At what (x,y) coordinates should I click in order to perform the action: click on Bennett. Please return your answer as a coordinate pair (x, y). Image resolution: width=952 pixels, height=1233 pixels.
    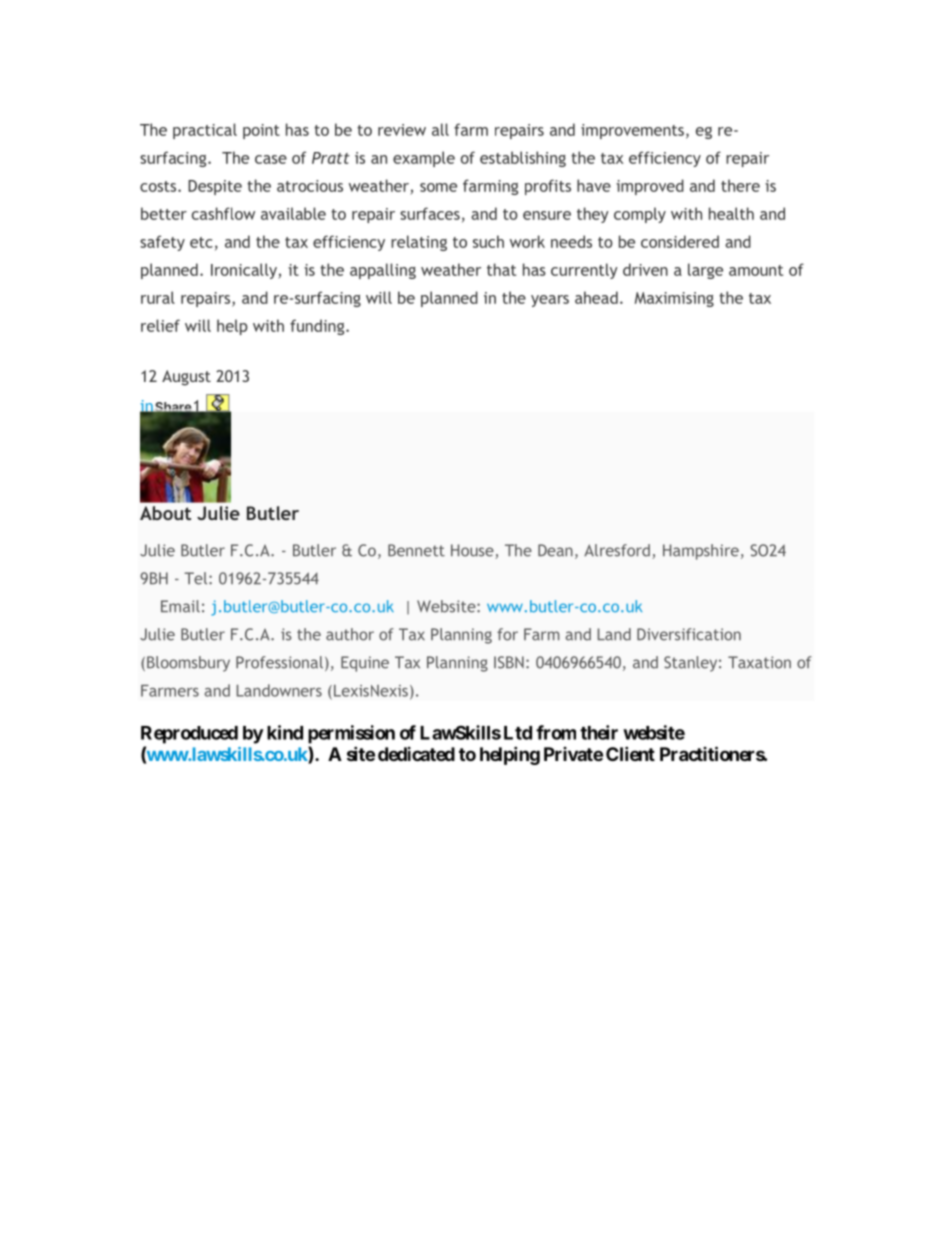
    Looking at the image, I should click on (416, 550).
